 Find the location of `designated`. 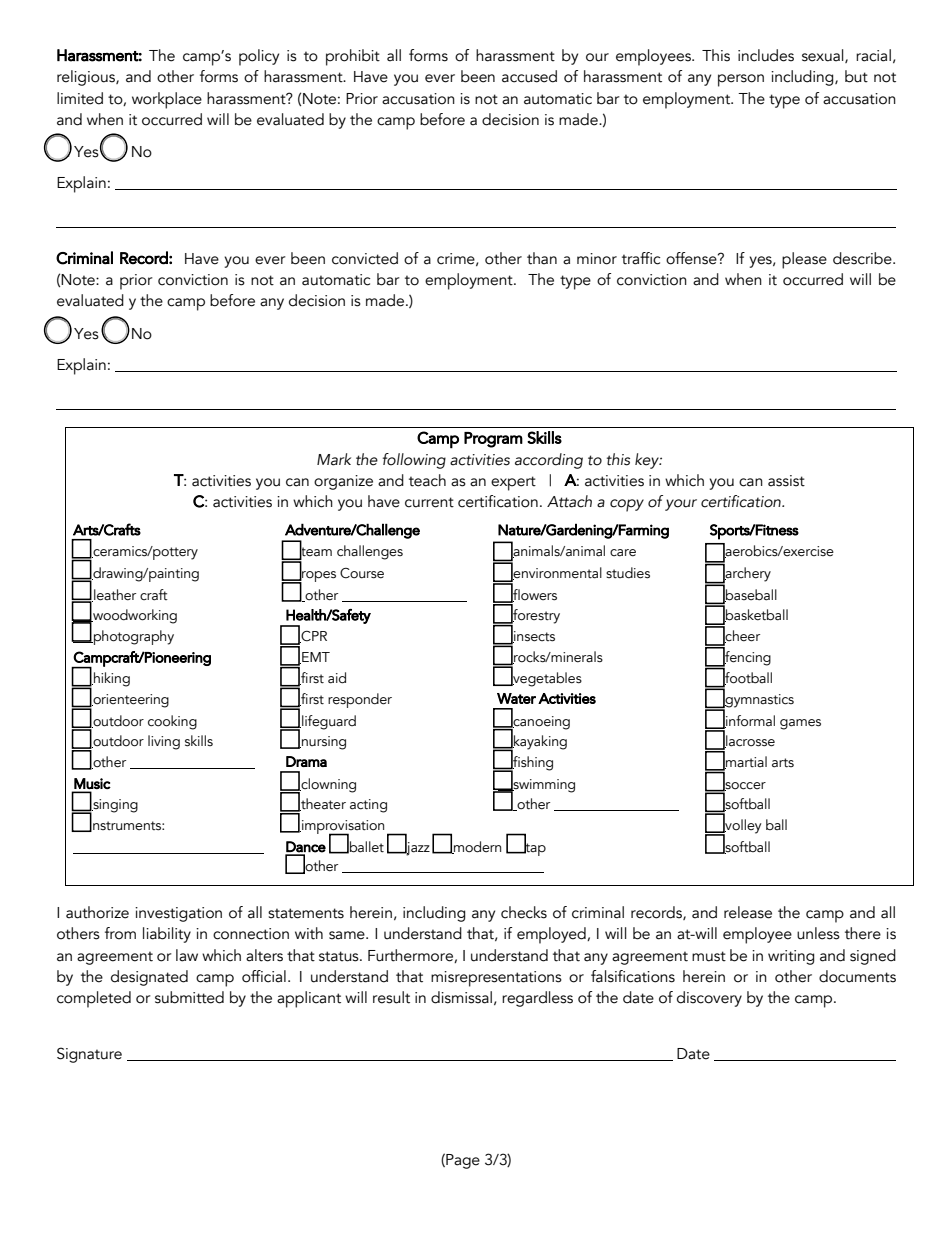

designated is located at coordinates (149, 978).
